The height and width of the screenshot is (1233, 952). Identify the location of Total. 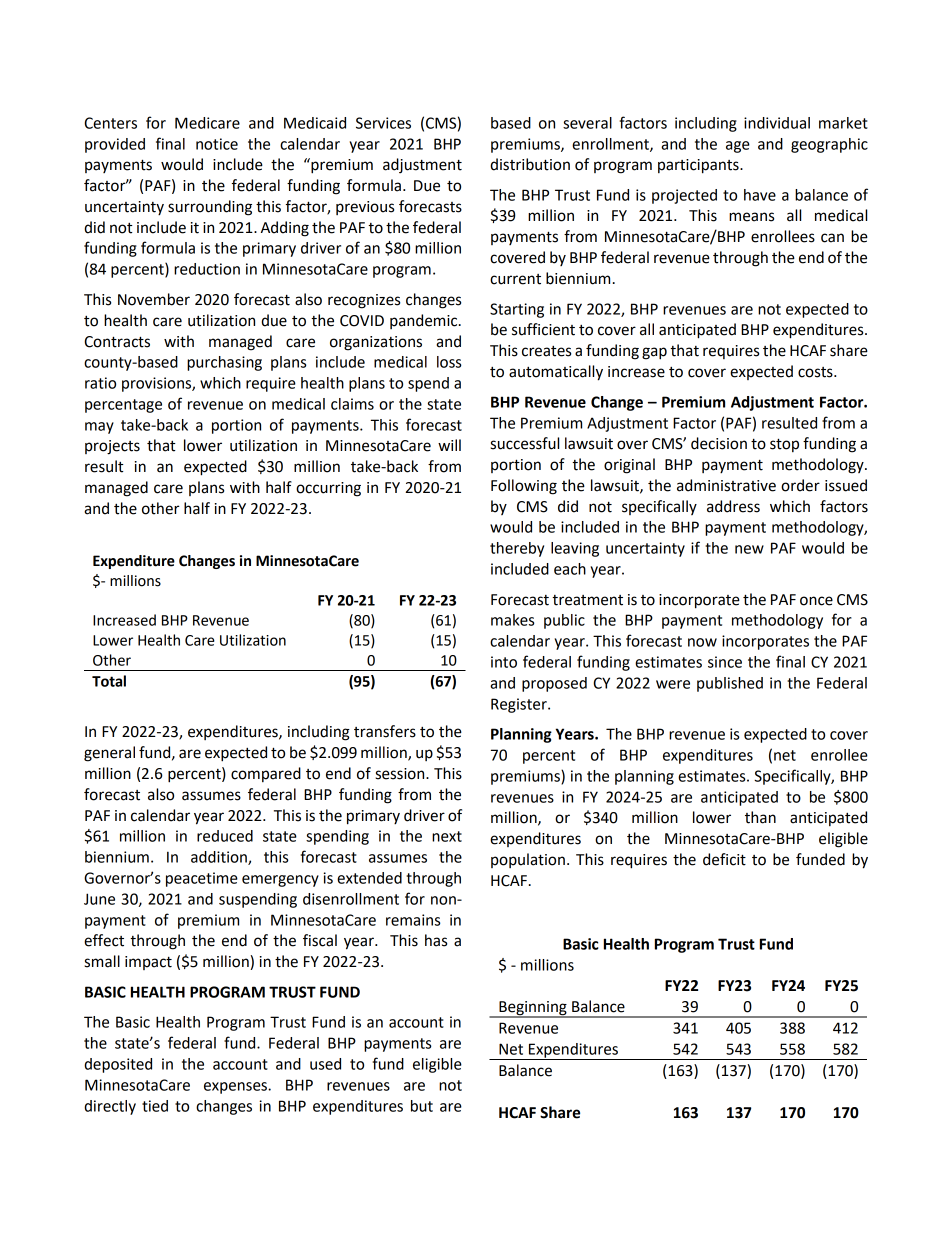
(109, 681).
